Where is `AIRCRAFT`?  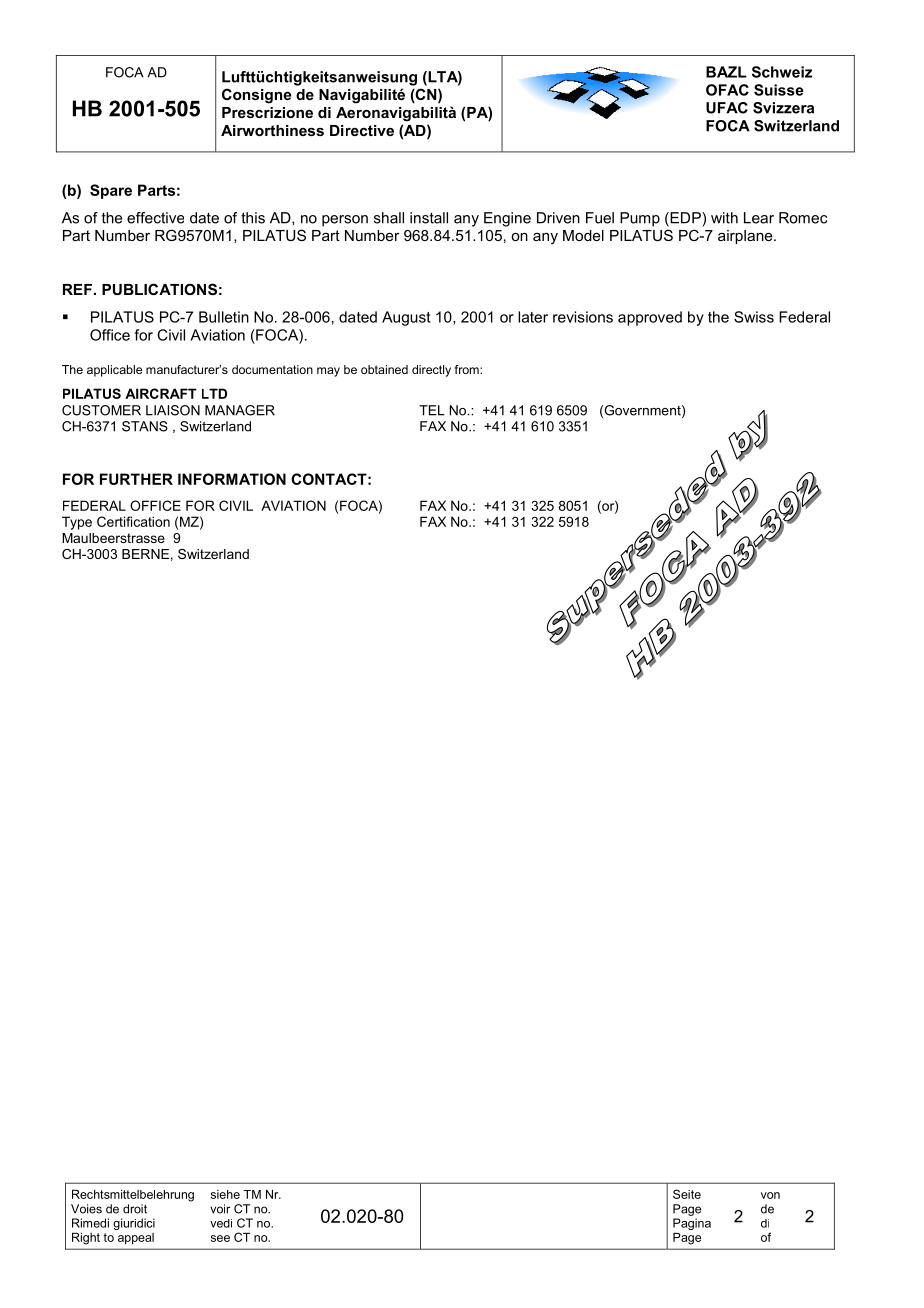 AIRCRAFT is located at coordinates (161, 393).
